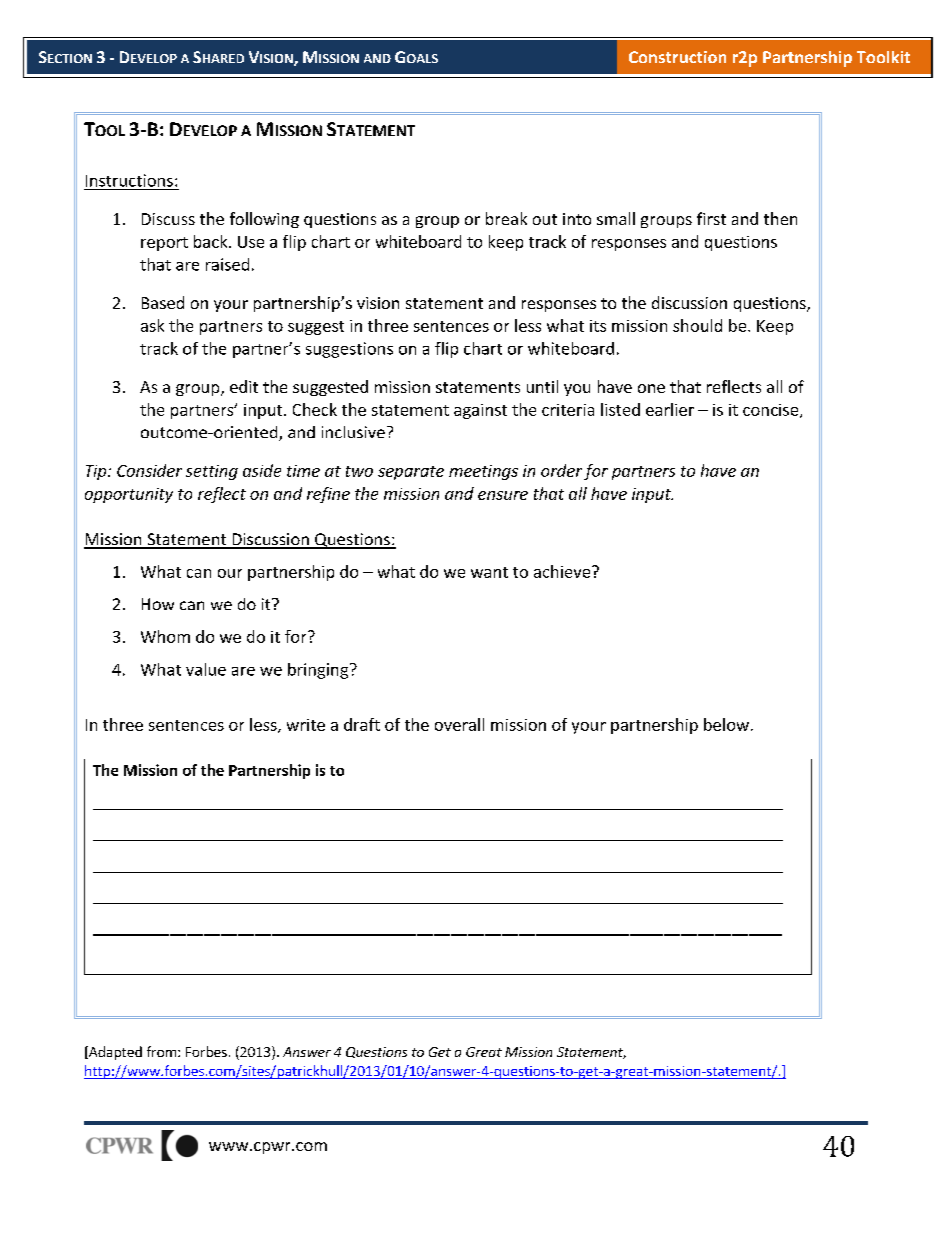 Image resolution: width=952 pixels, height=1233 pixels. What do you see at coordinates (161, 1051) in the screenshot?
I see `from` at bounding box center [161, 1051].
